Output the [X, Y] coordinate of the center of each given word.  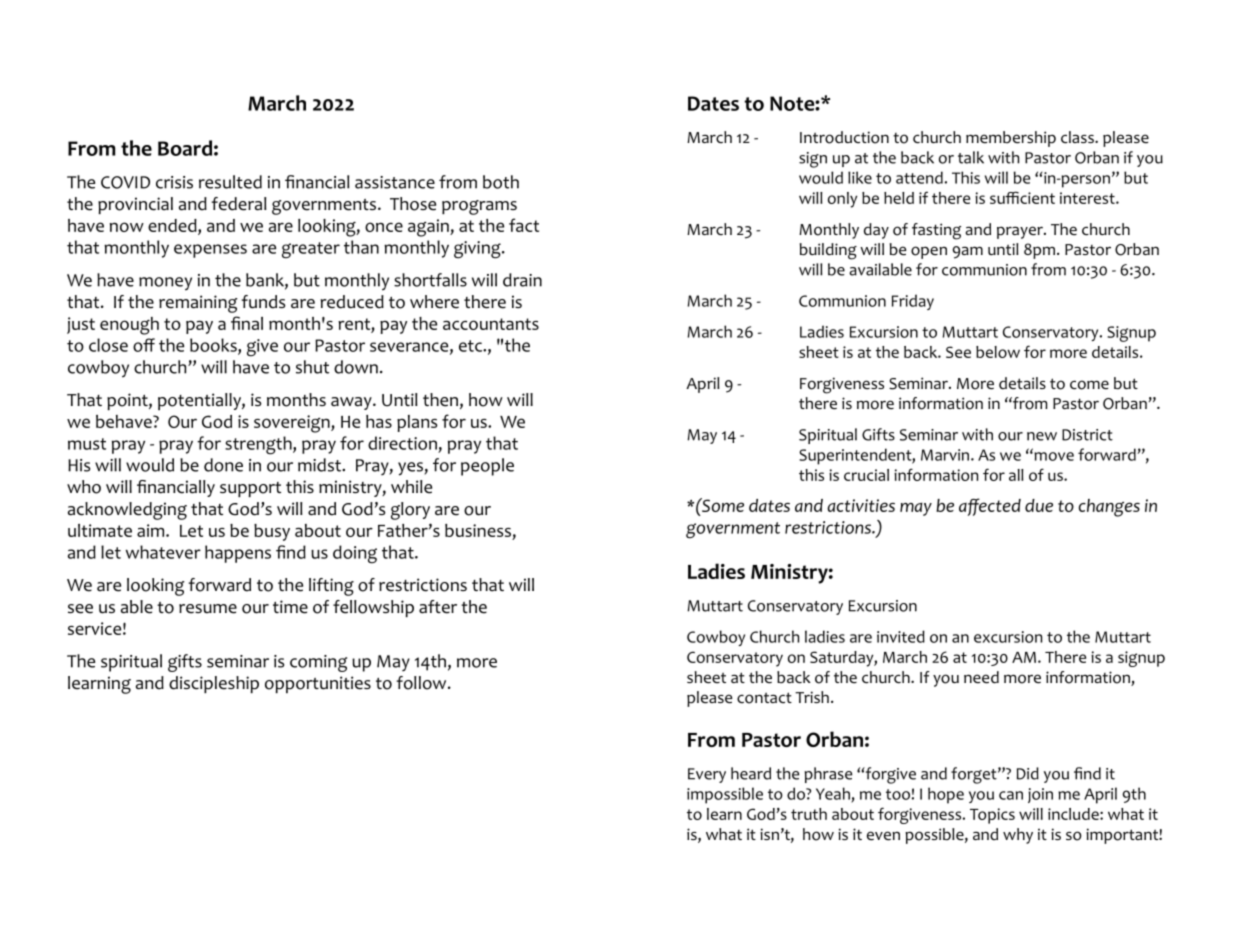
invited [901, 636]
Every [707, 775]
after [438, 607]
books [214, 346]
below [998, 352]
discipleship [214, 684]
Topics [992, 816]
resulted [230, 182]
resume [208, 609]
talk [971, 157]
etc [471, 346]
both [501, 182]
